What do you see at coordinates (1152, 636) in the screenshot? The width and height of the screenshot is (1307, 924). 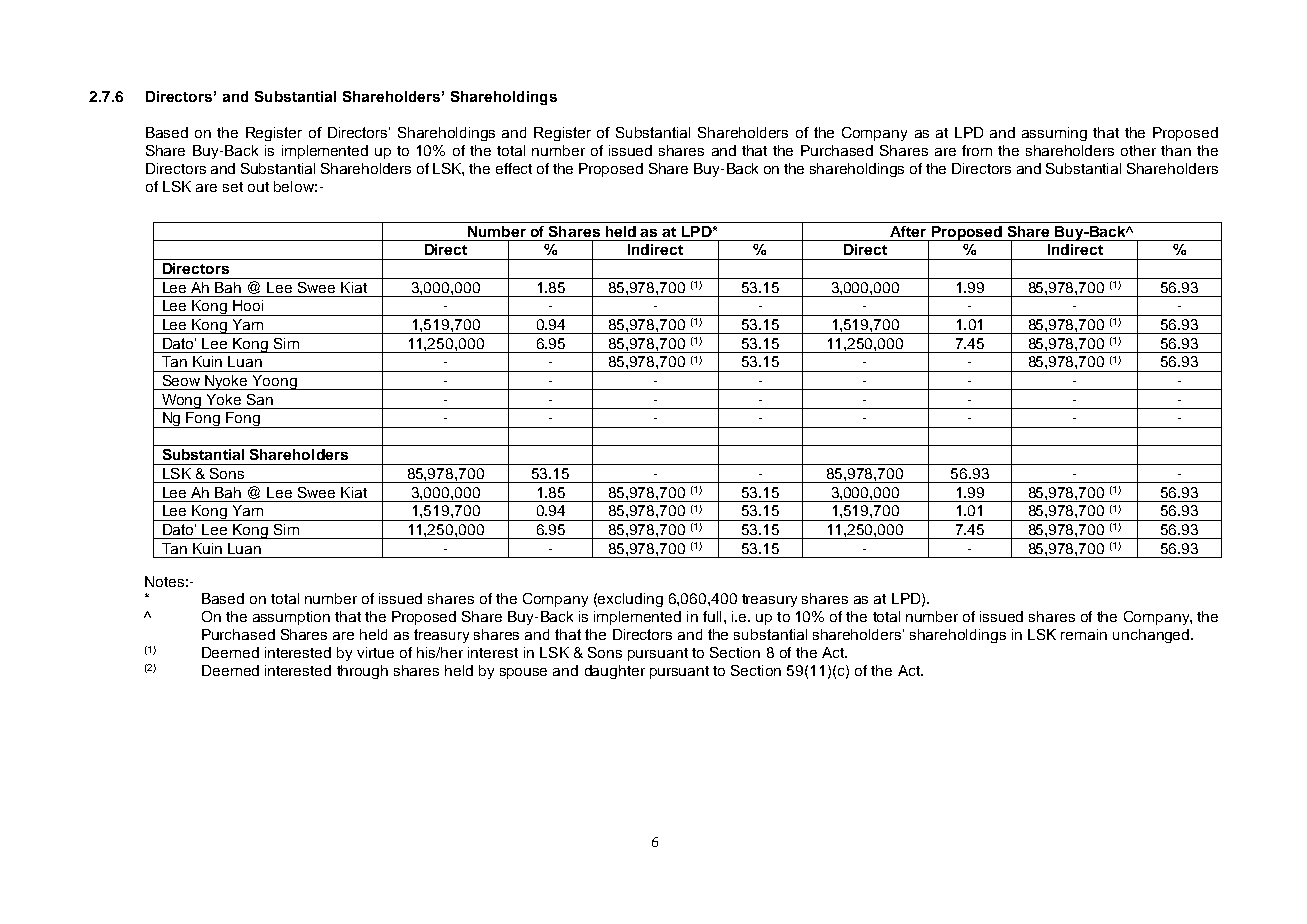 I see `unchanged` at bounding box center [1152, 636].
